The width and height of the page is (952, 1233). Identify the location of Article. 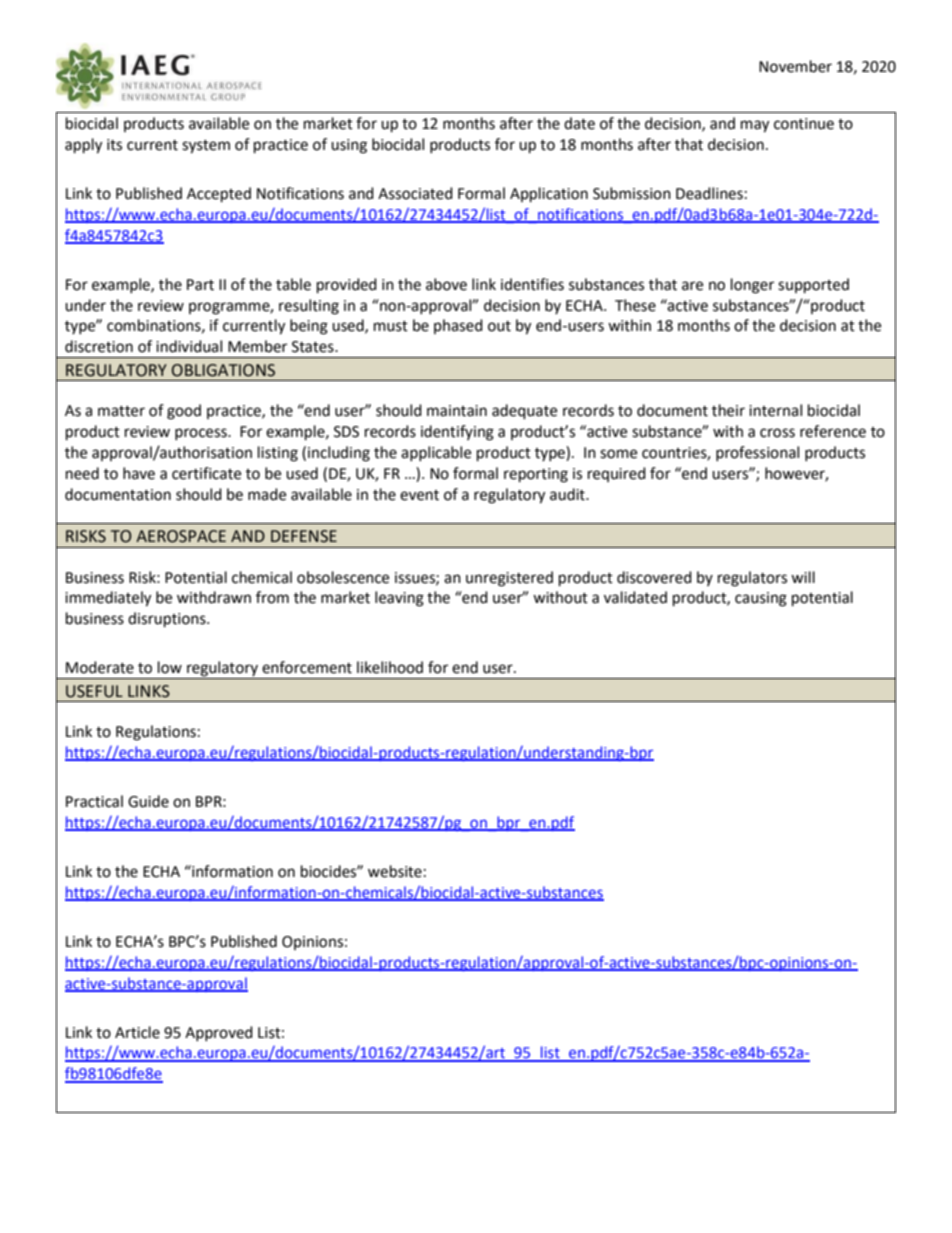
(137, 1032).
